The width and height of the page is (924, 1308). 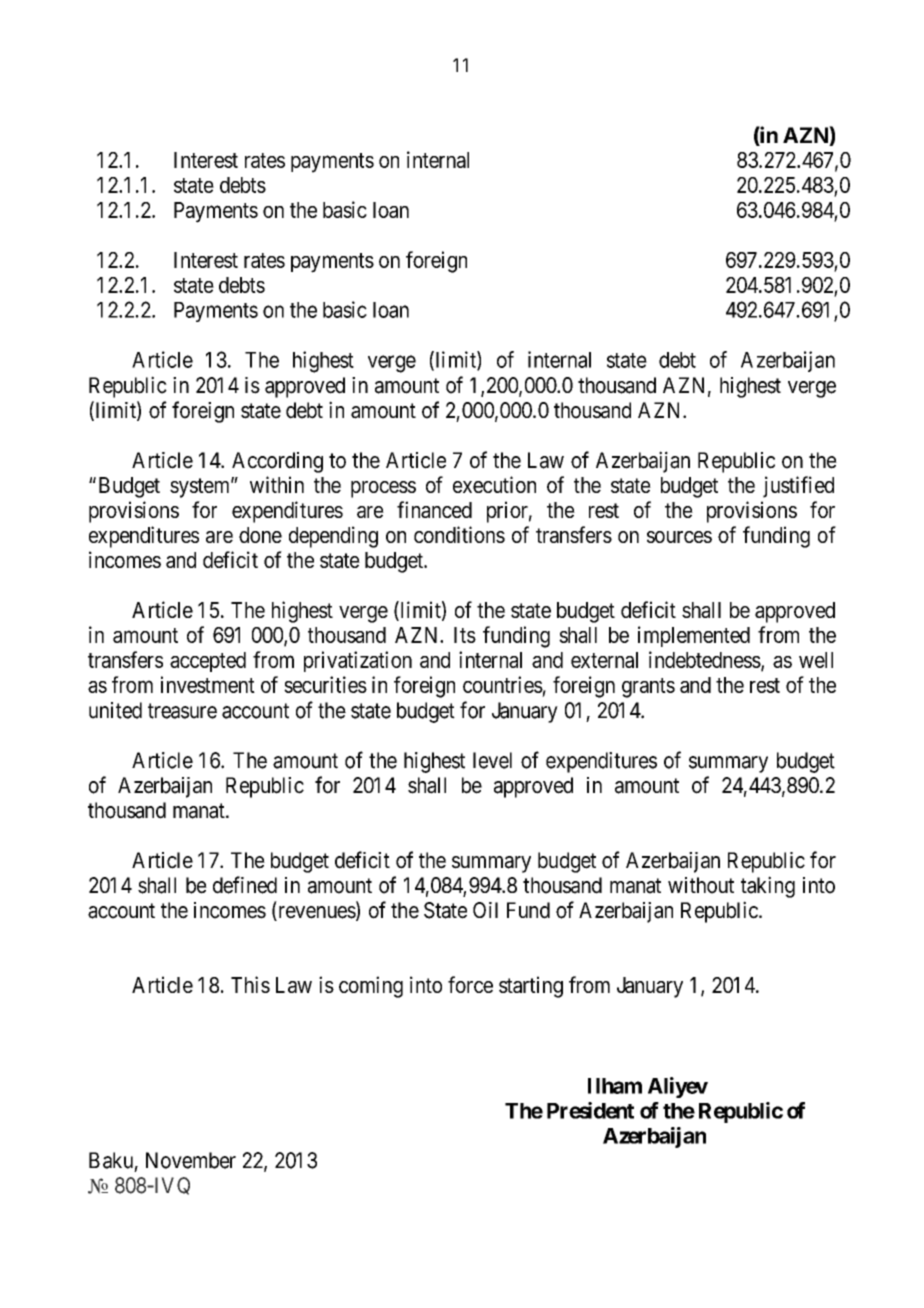 What do you see at coordinates (182, 711) in the page?
I see `treasure` at bounding box center [182, 711].
